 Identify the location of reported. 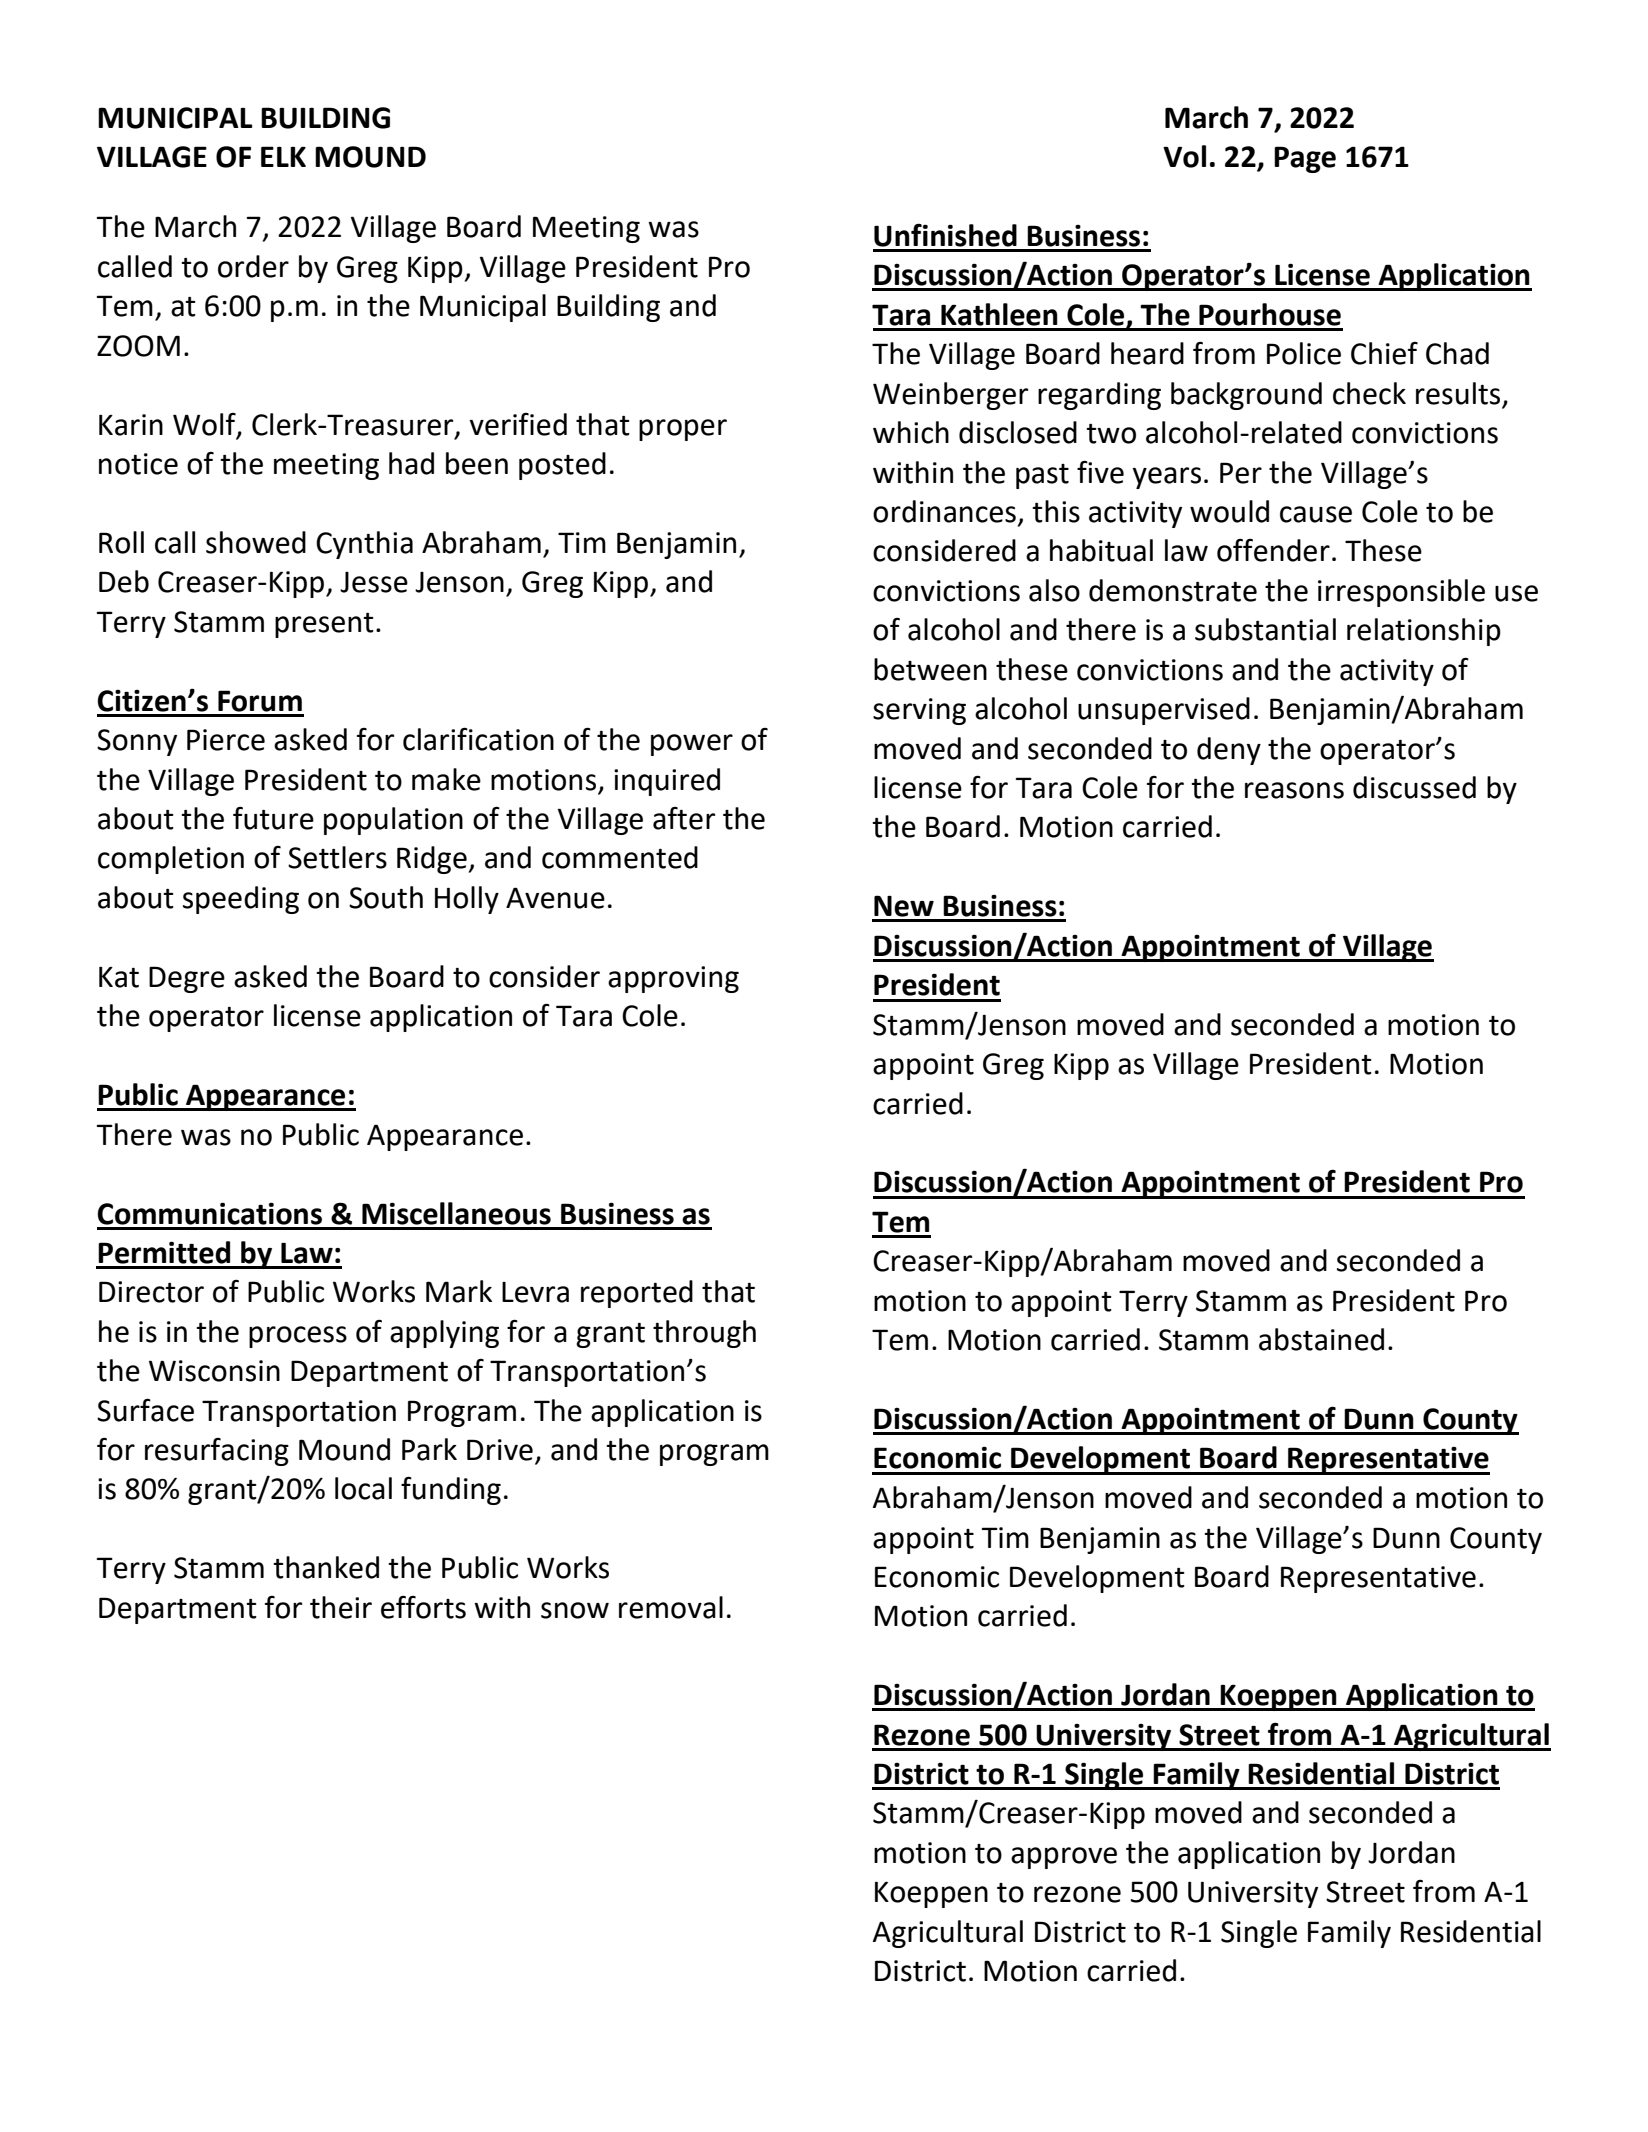
(637, 1294).
